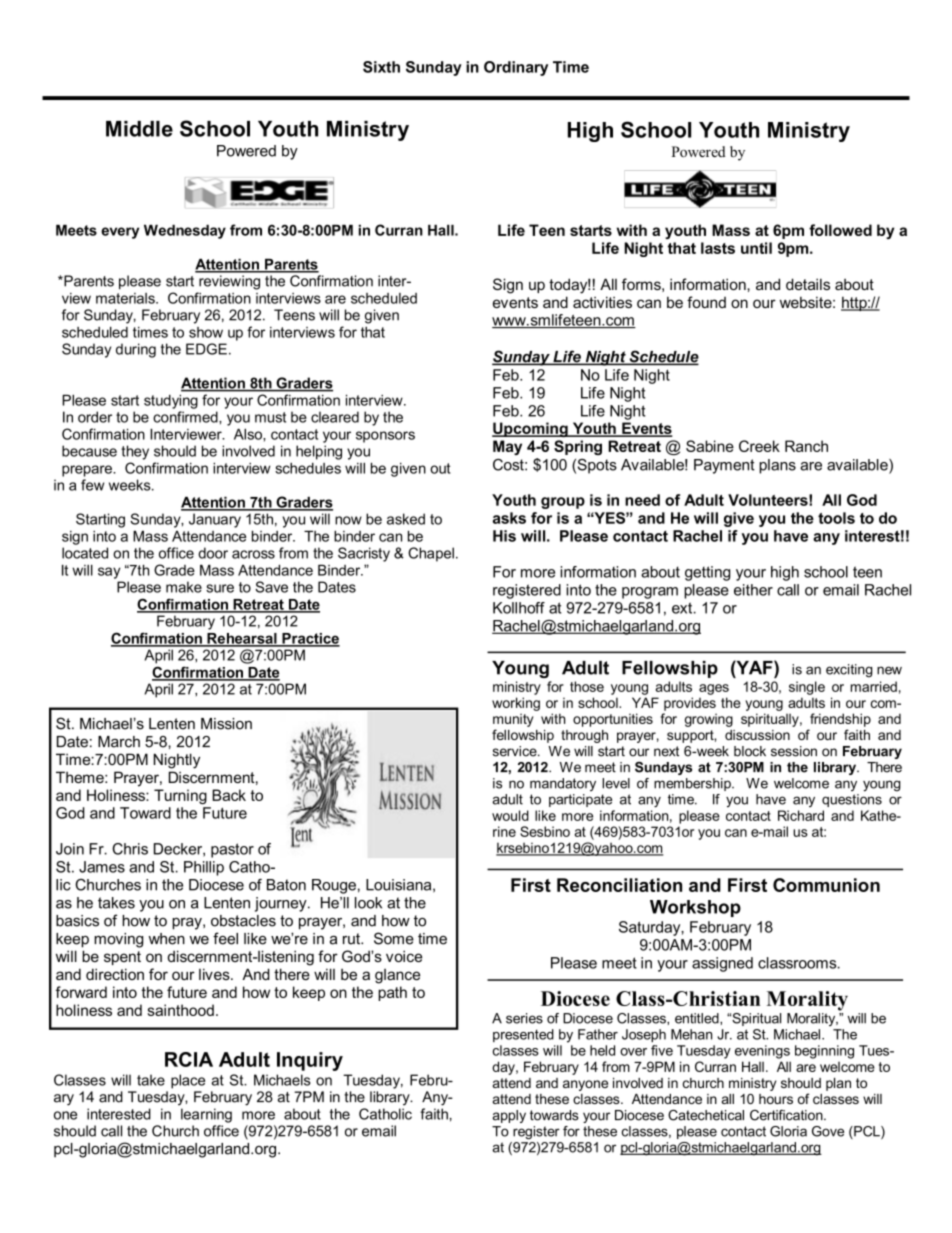 The image size is (952, 1233). Describe the element at coordinates (186, 417) in the screenshot. I see `confirmed` at that location.
